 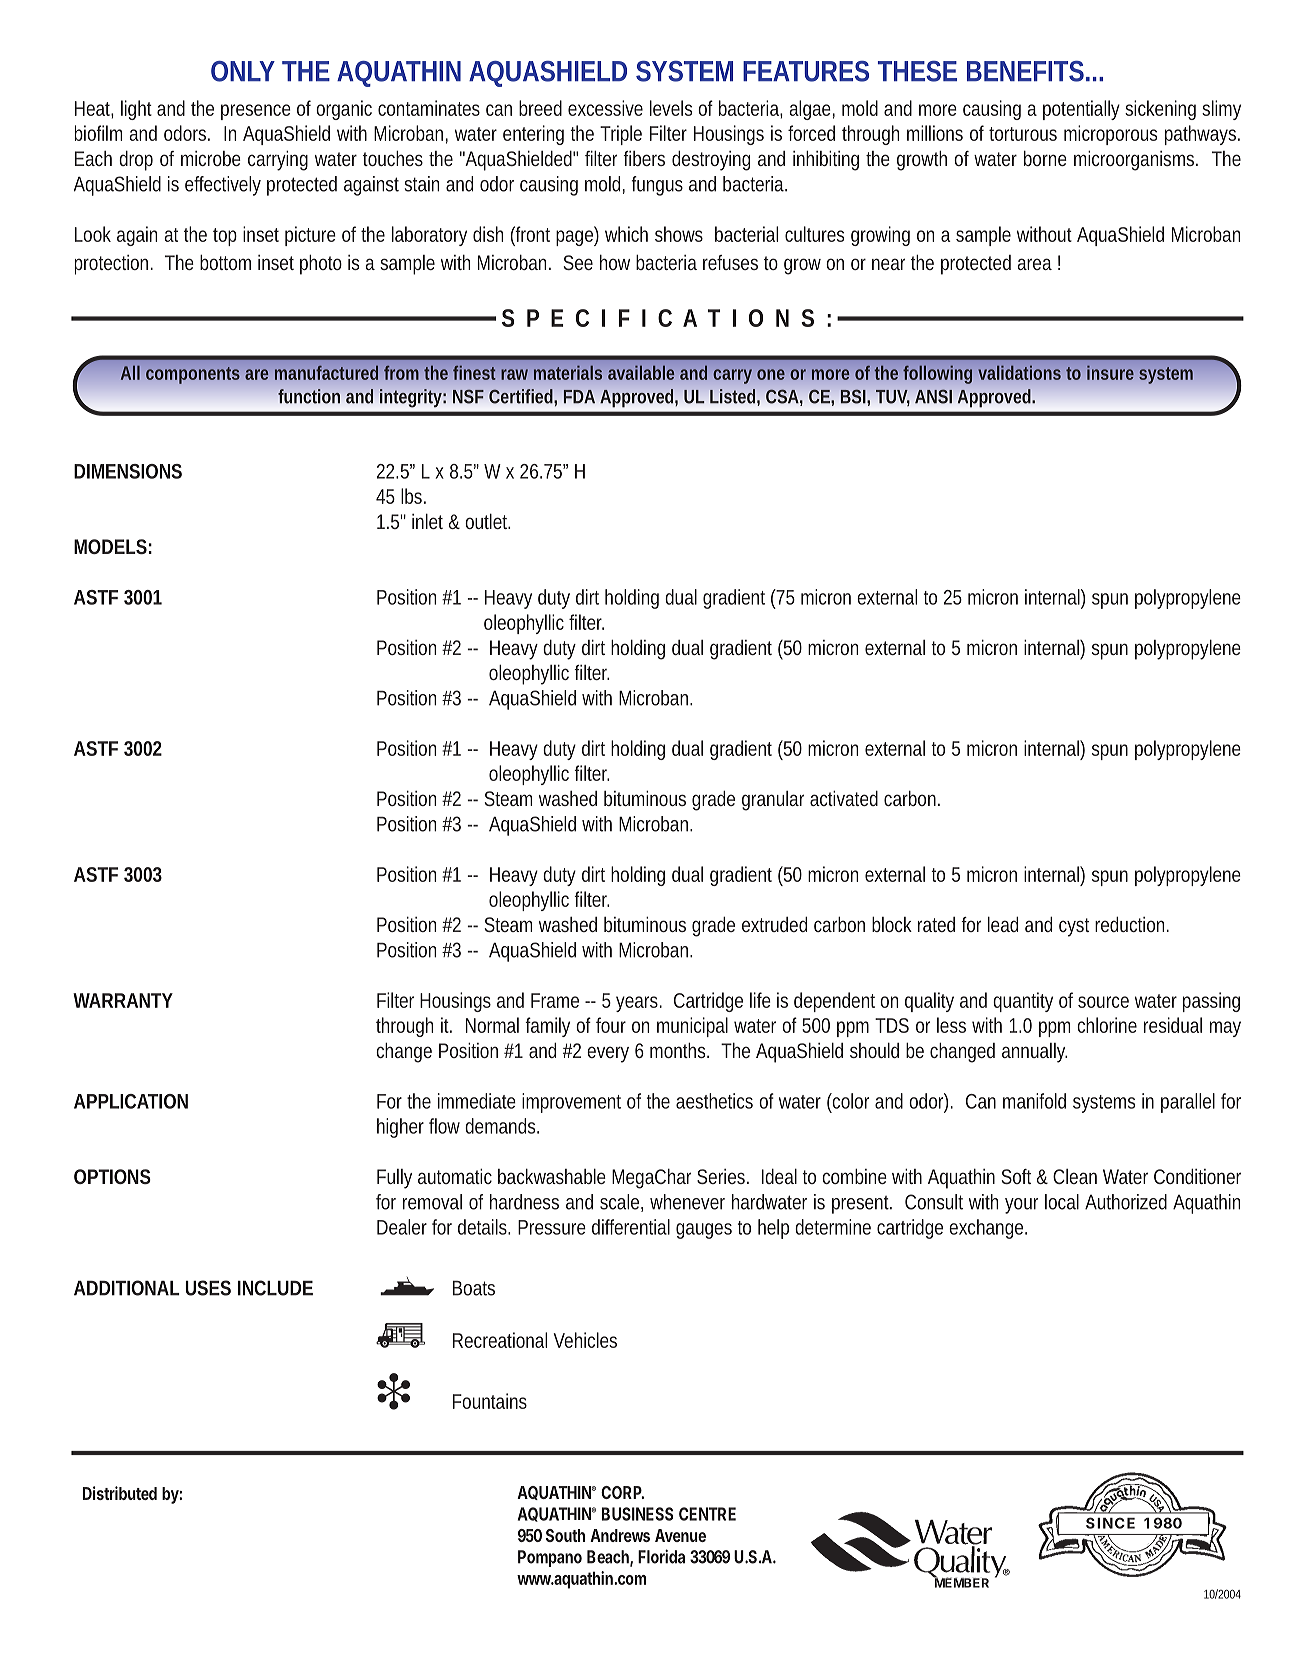 What do you see at coordinates (256, 112) in the screenshot?
I see `presence` at bounding box center [256, 112].
